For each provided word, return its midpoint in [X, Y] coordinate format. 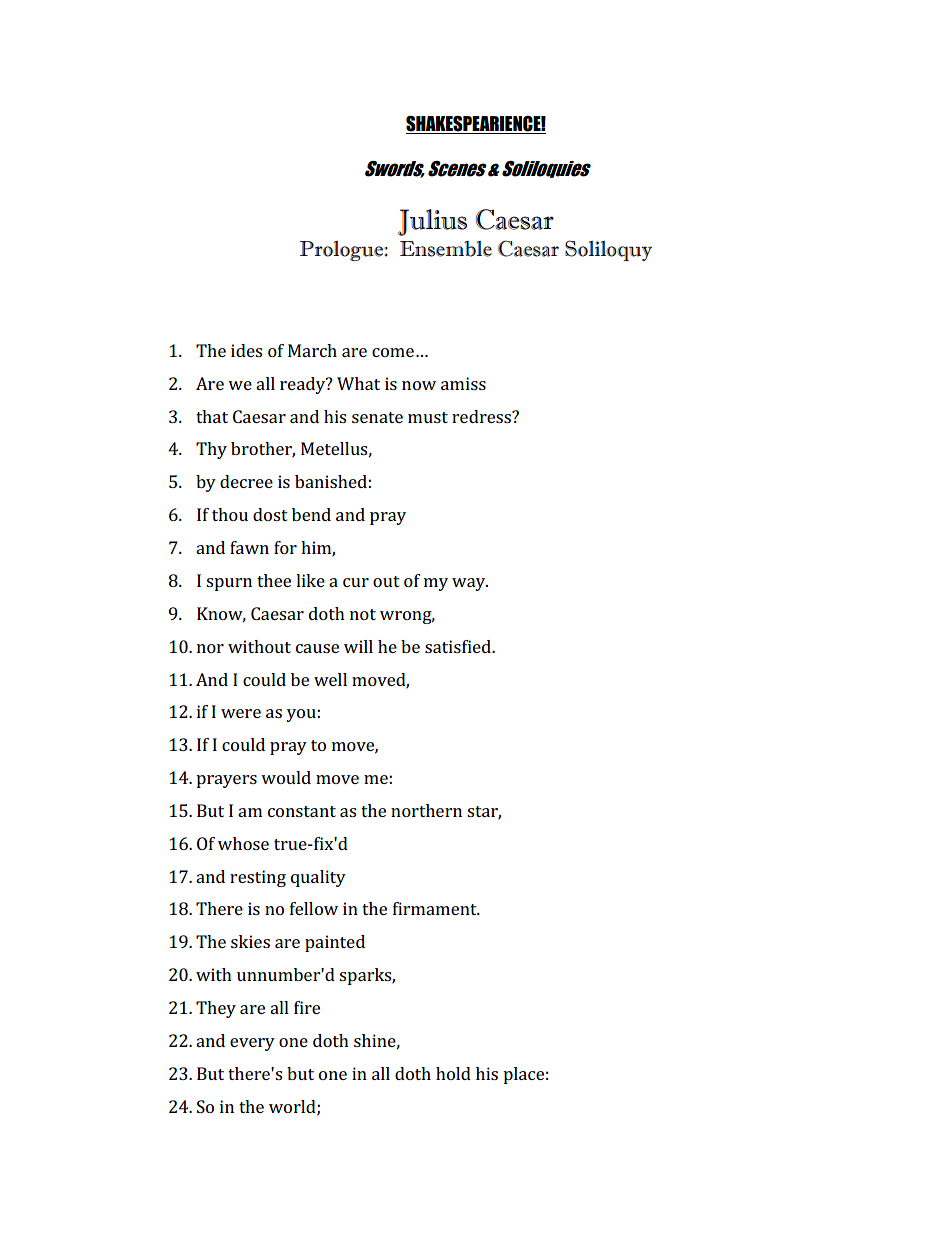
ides [246, 350]
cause [317, 648]
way [470, 584]
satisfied [459, 646]
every [252, 1044]
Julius [432, 222]
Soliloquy [608, 250]
